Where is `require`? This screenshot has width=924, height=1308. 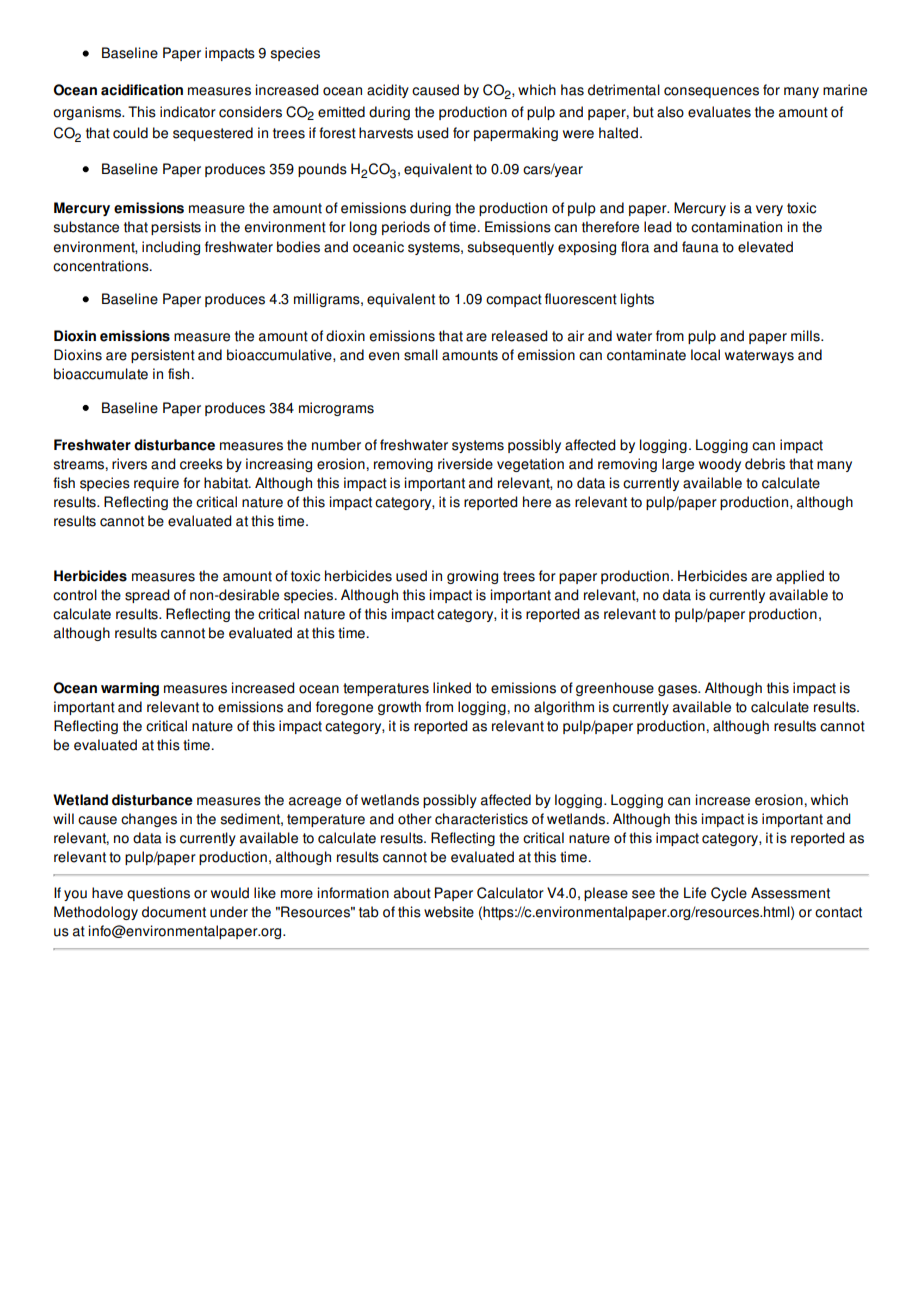
require is located at coordinates (156, 484).
